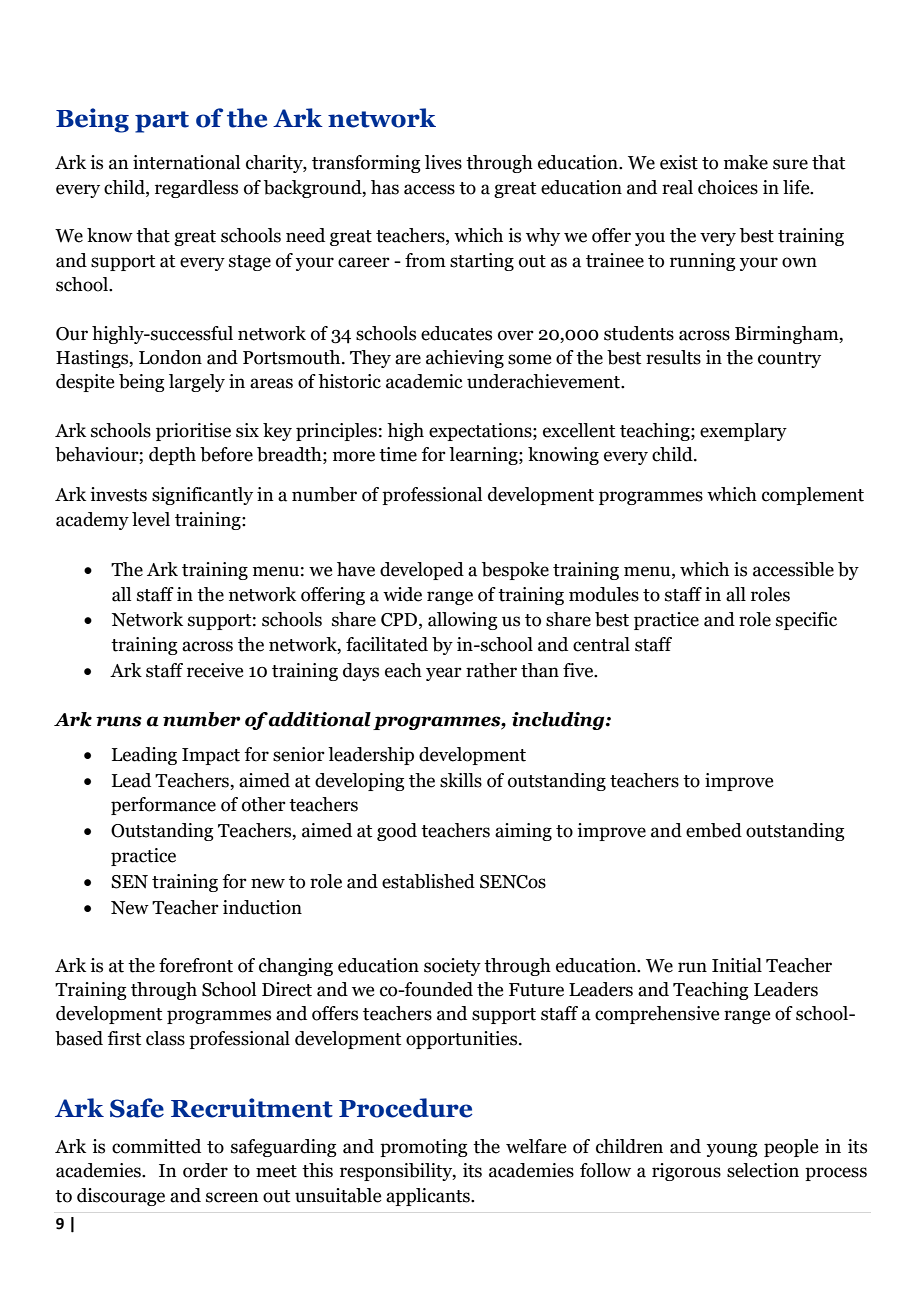  I want to click on established, so click(428, 881).
